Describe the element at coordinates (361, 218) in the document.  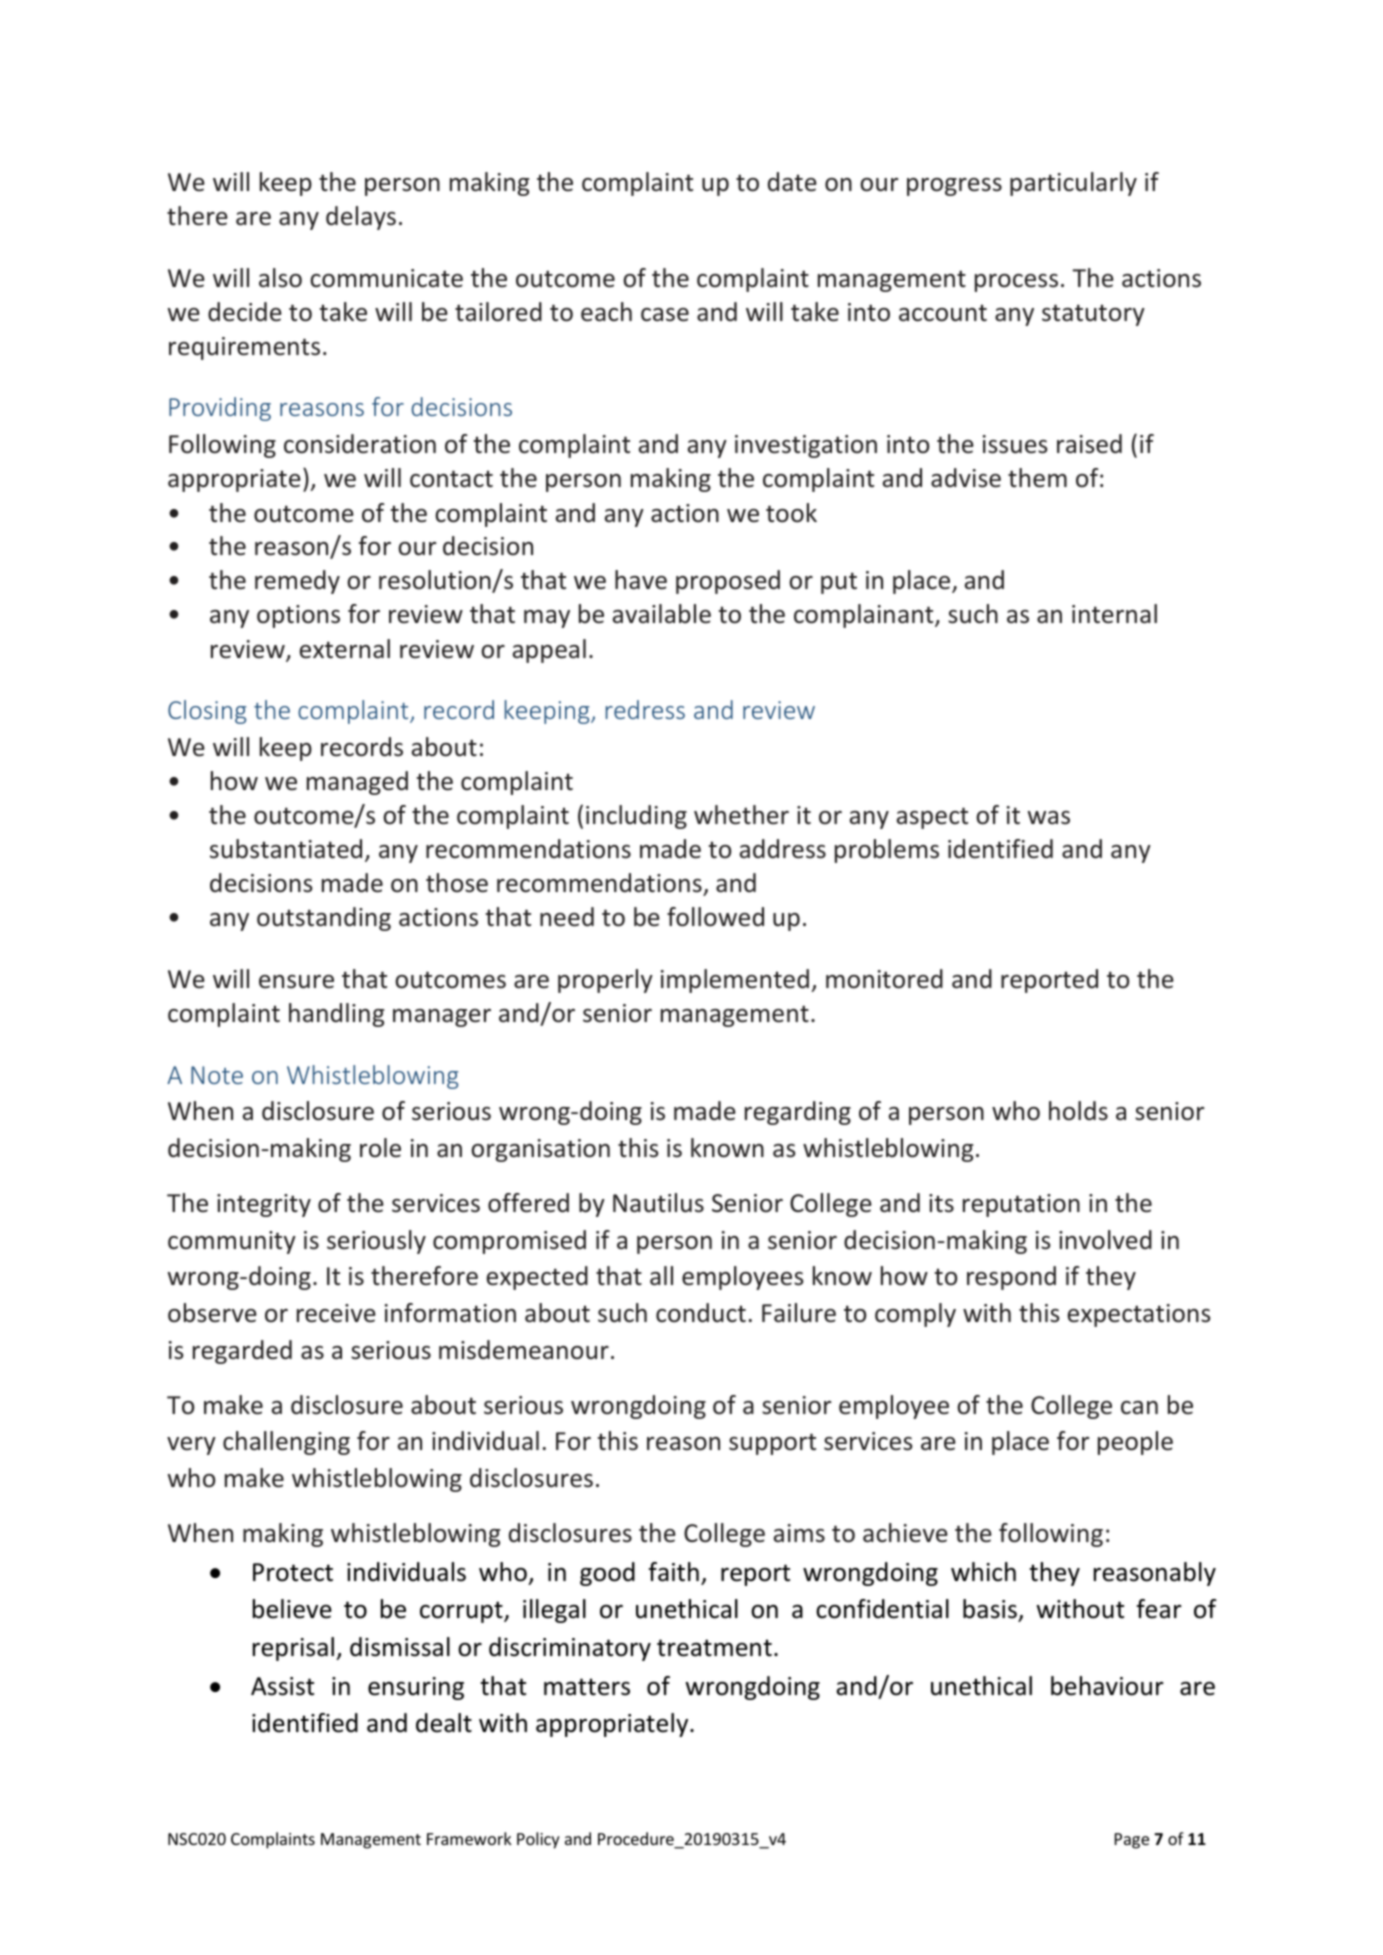
I see `delays` at that location.
